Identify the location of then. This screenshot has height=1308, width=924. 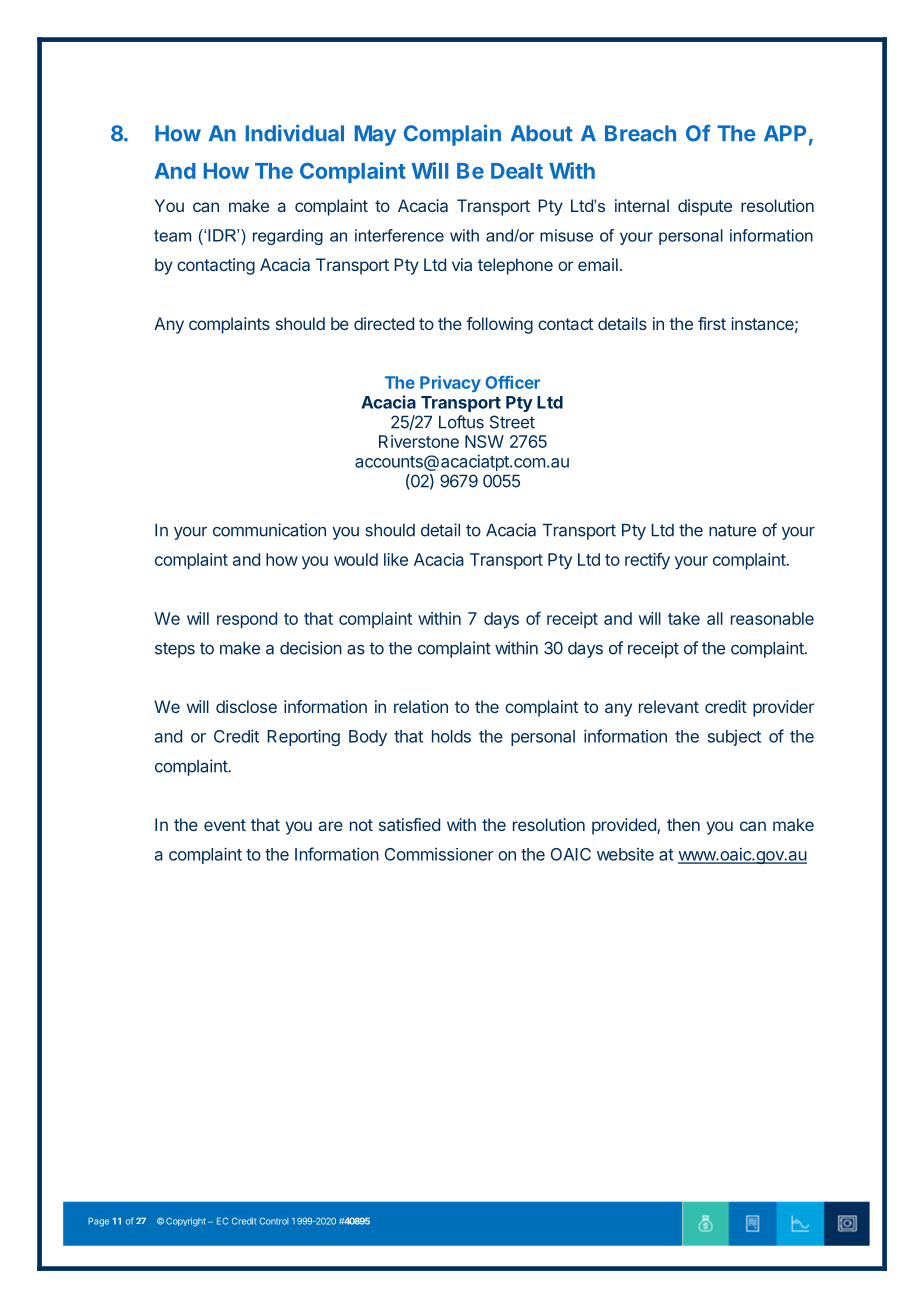
(683, 824).
